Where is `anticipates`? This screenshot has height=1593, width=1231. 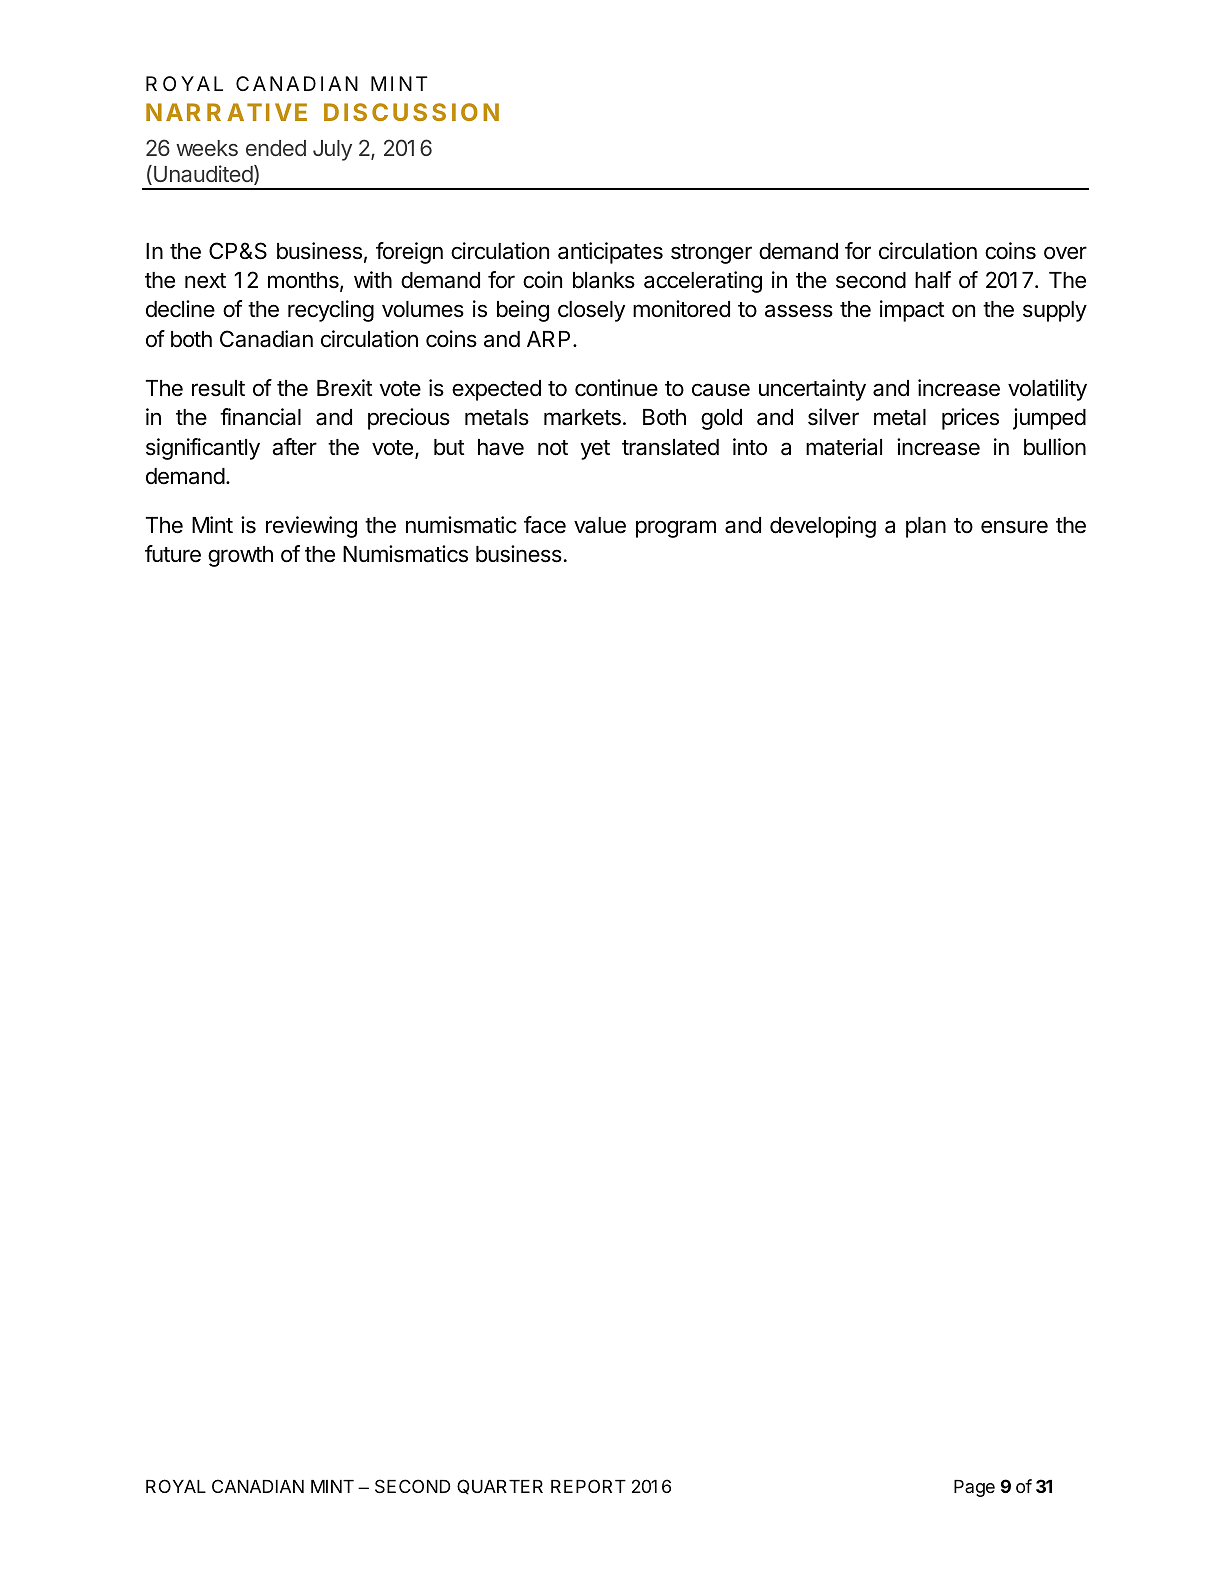 anticipates is located at coordinates (610, 253).
